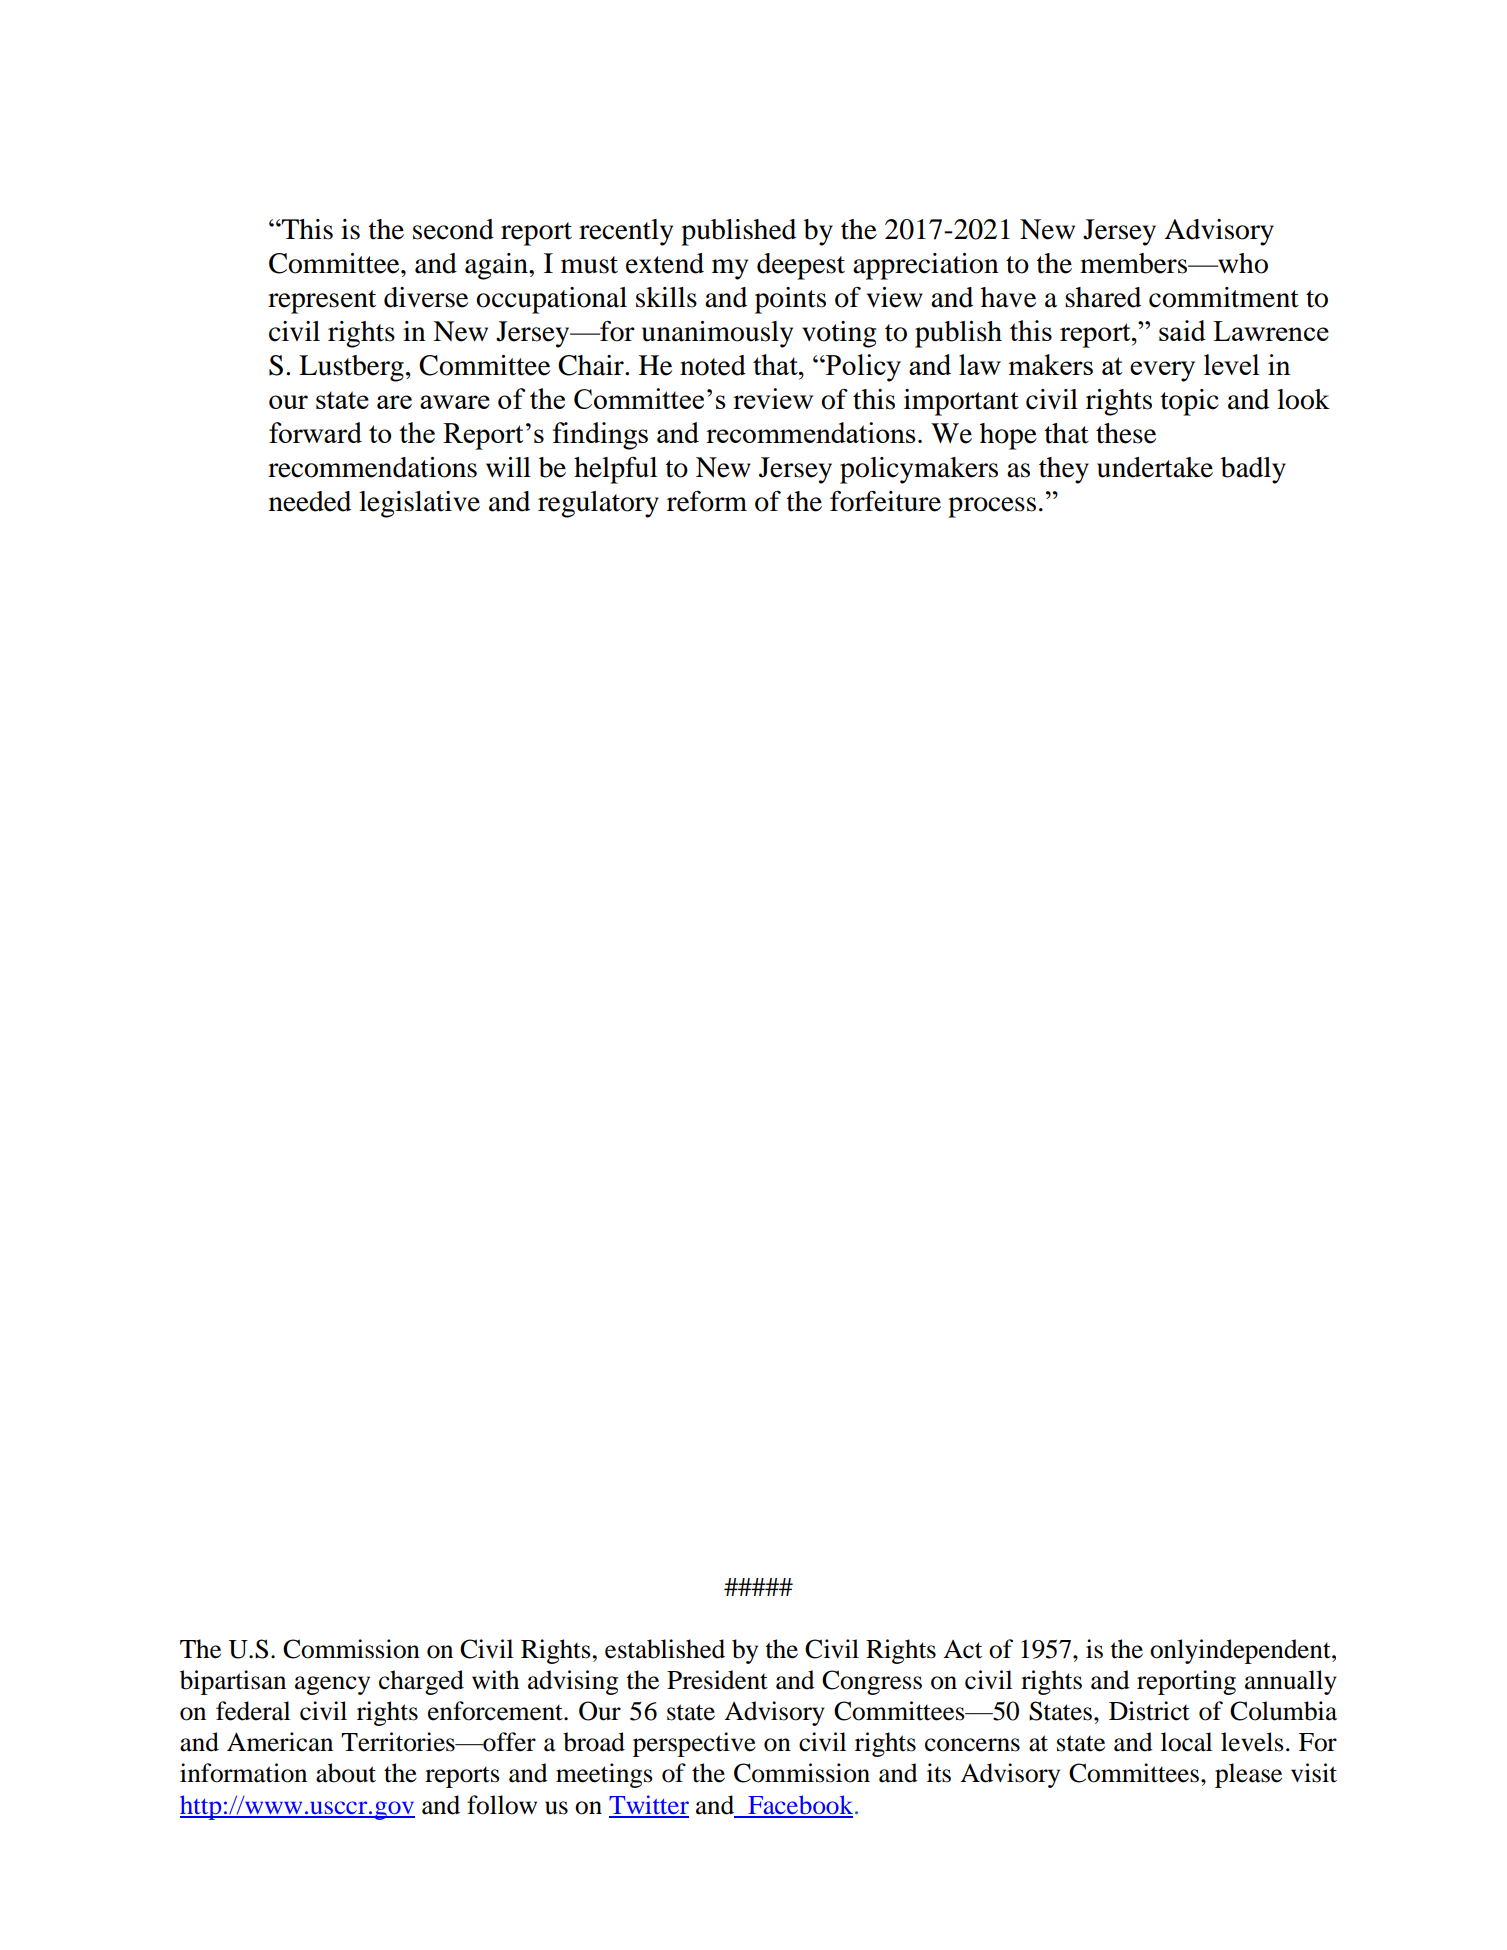 This screenshot has width=1507, height=1950. Describe the element at coordinates (694, 1744) in the screenshot. I see `perspective` at that location.
